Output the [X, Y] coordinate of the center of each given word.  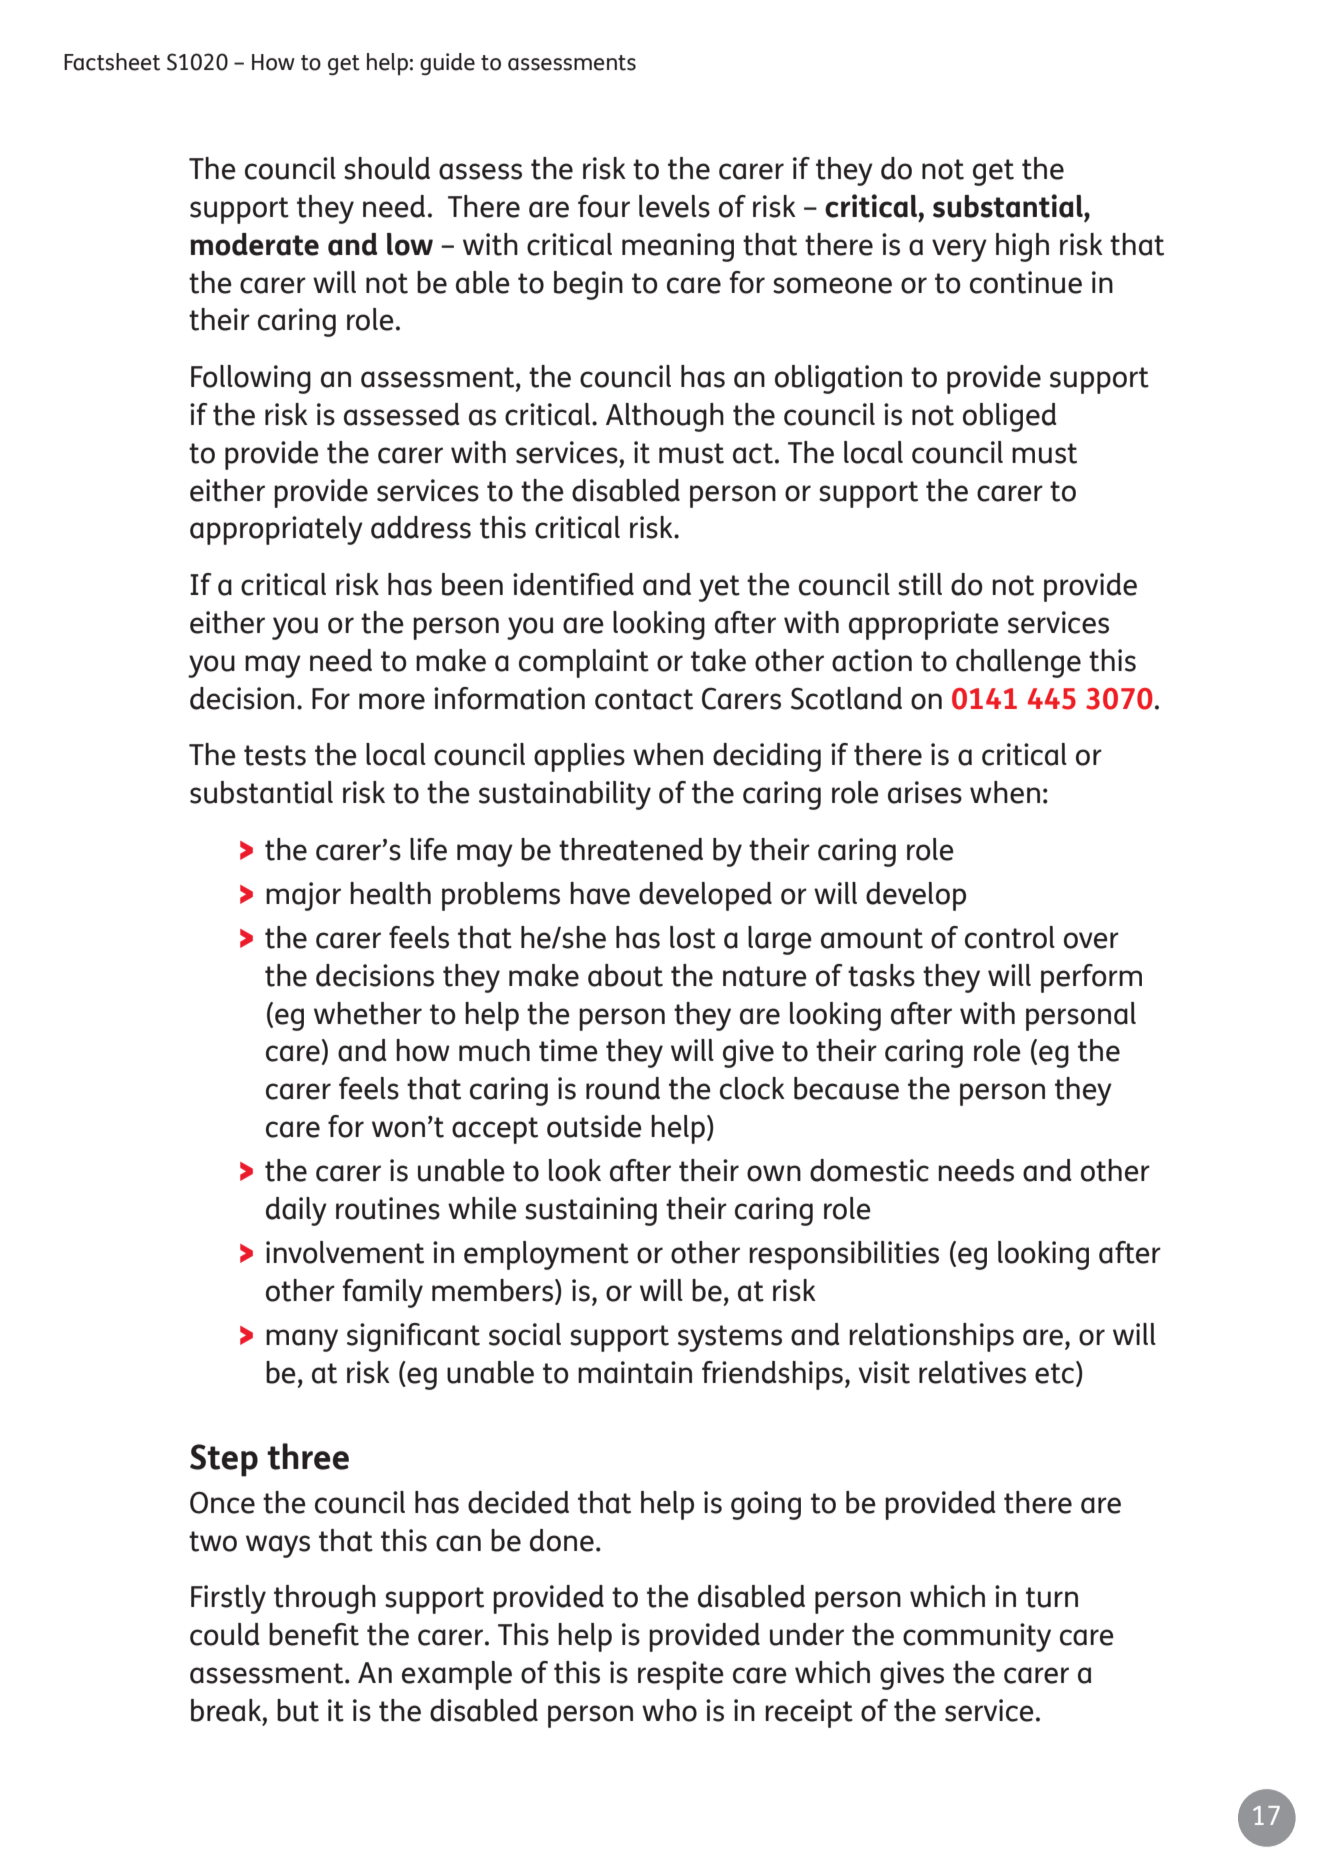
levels [674, 206]
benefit [314, 1634]
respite [681, 1675]
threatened [631, 849]
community [977, 1637]
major [303, 896]
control [1010, 937]
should [387, 168]
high [1022, 247]
